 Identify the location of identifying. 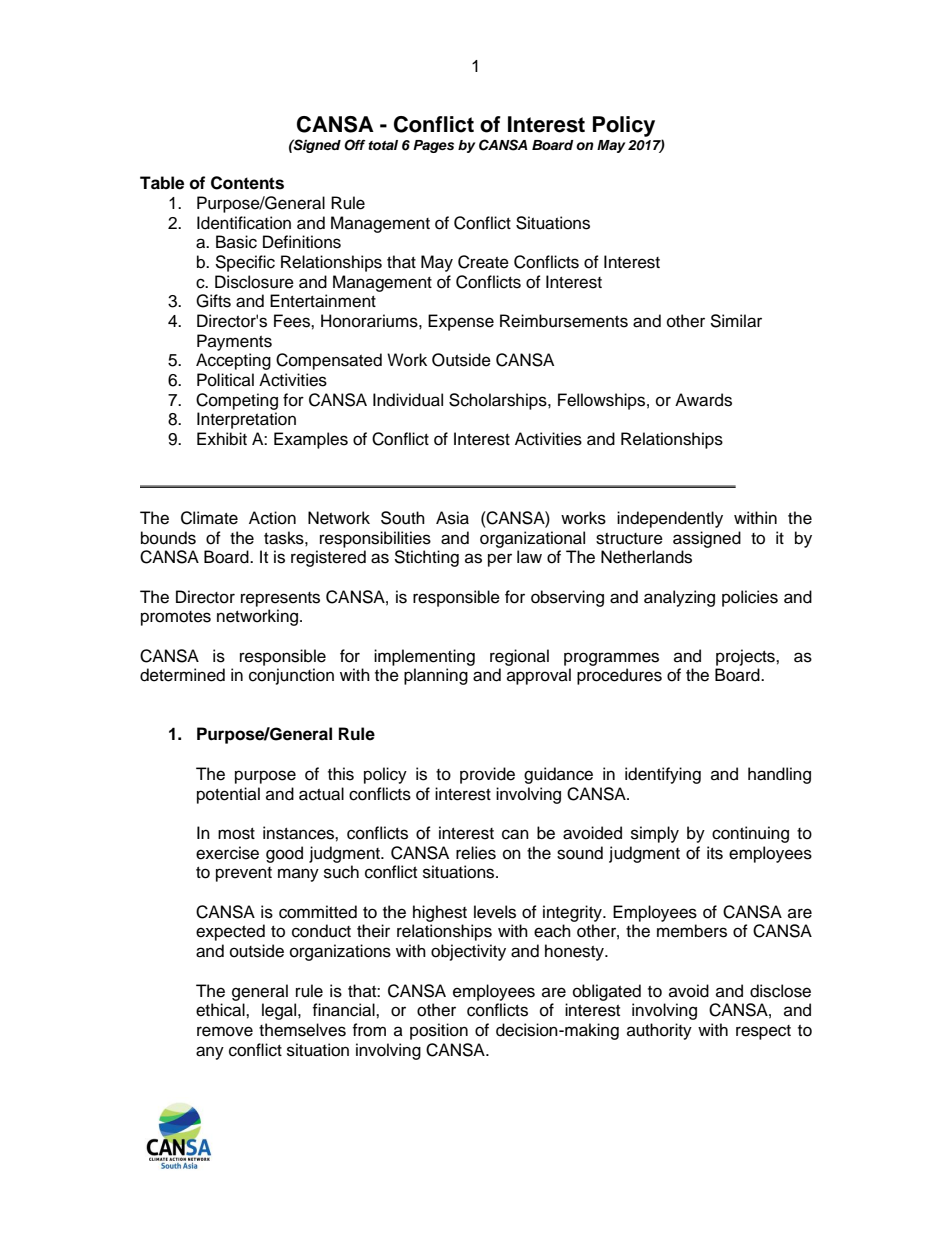
(663, 775).
